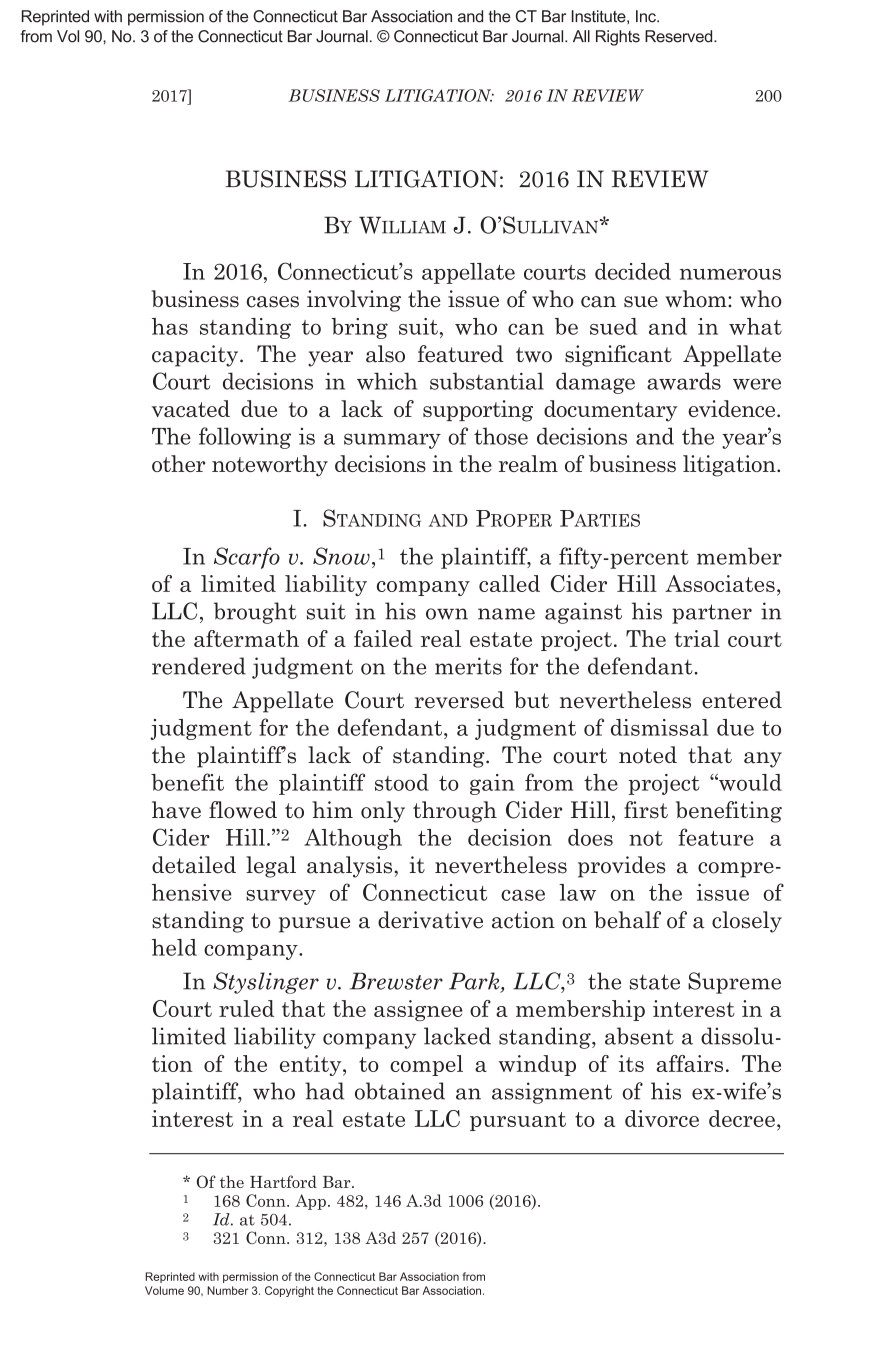 This document has width=896, height=1345. Describe the element at coordinates (487, 381) in the document. I see `substantial` at that location.
